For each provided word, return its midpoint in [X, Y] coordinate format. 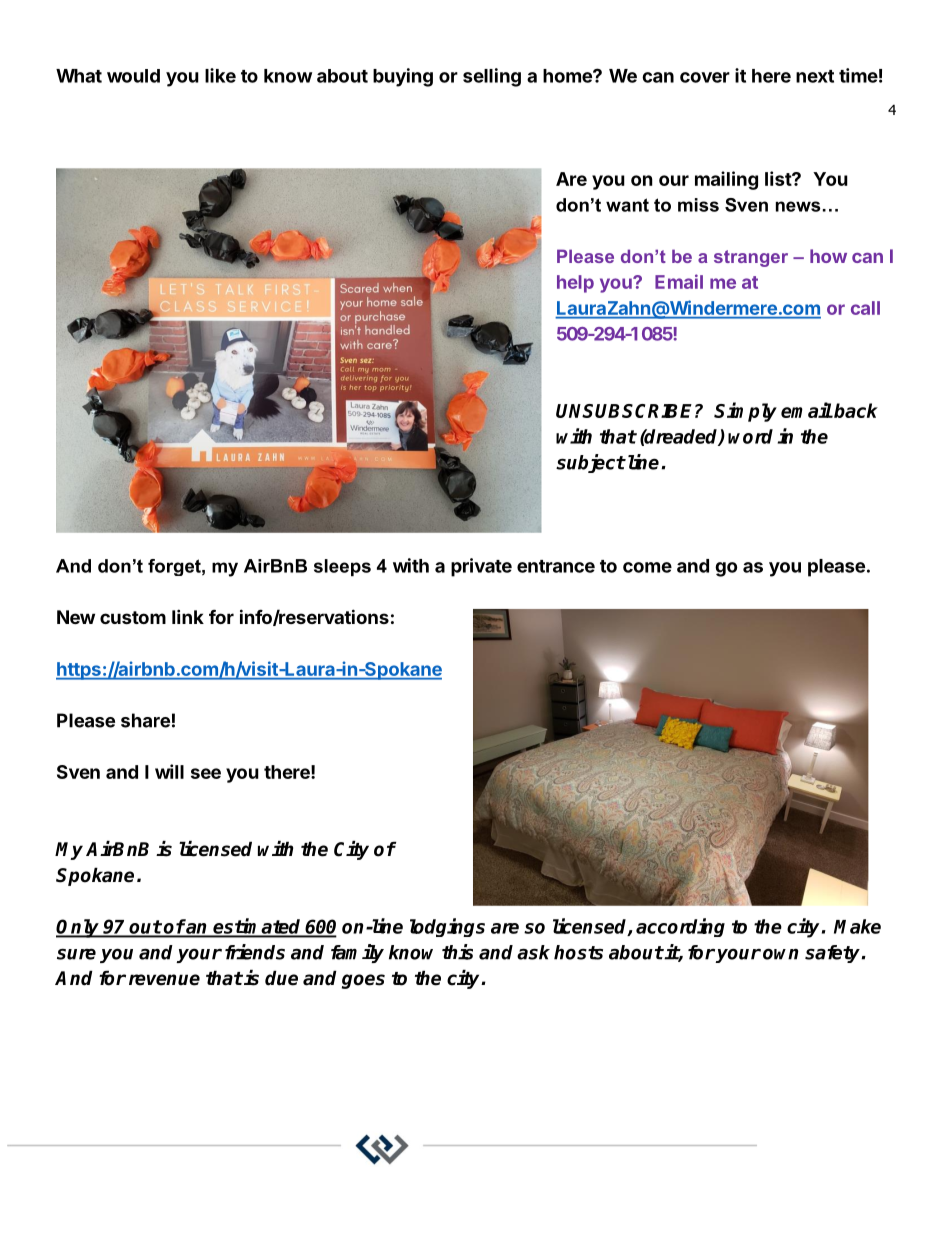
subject [590, 463]
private [481, 567]
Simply [745, 412]
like [220, 75]
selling [492, 77]
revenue [164, 980]
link [188, 616]
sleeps [342, 567]
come [647, 567]
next [815, 76]
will [169, 771]
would [133, 76]
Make [857, 926]
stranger [751, 258]
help [575, 284]
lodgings [447, 927]
